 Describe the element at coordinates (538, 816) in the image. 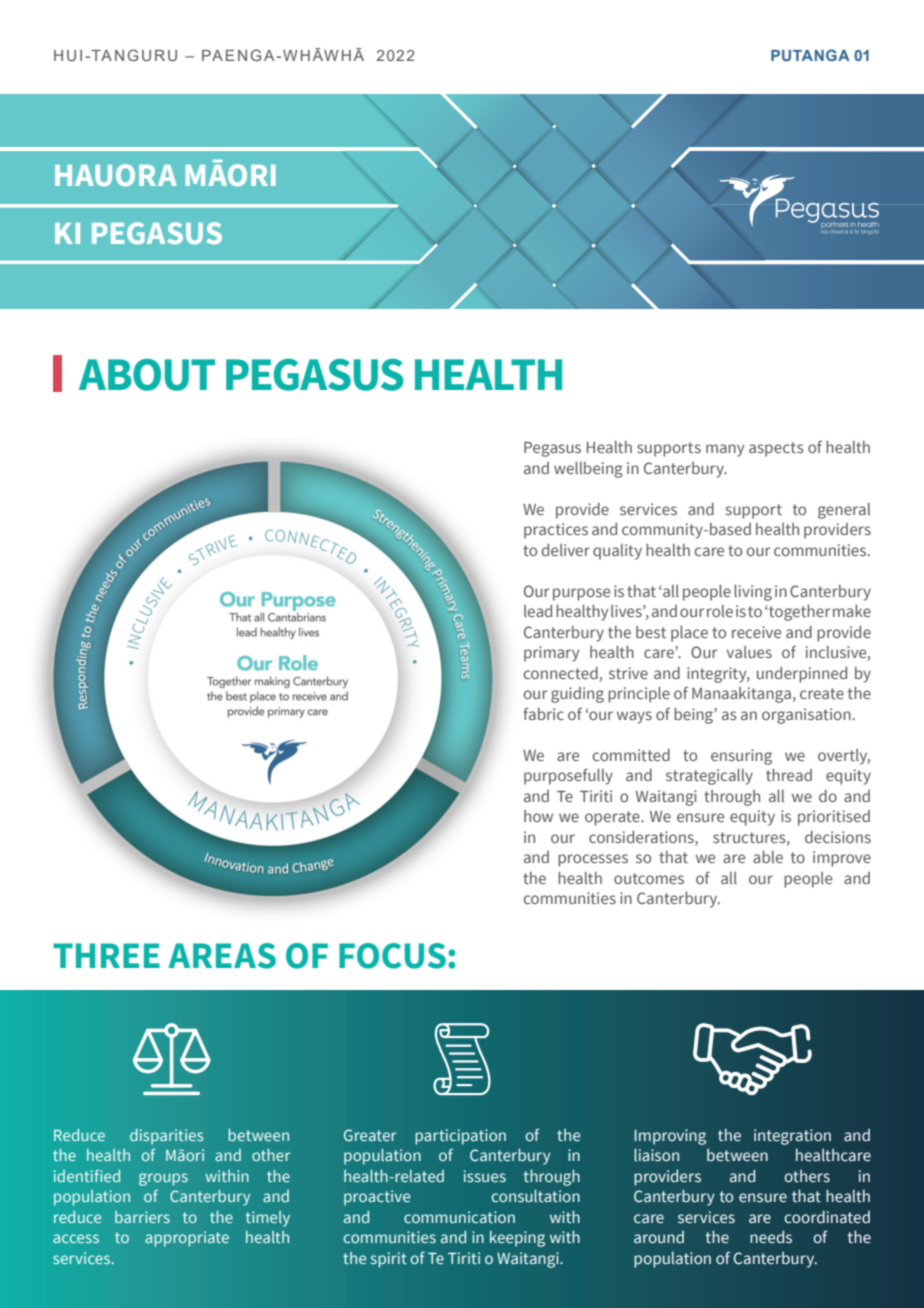

I see `how` at that location.
